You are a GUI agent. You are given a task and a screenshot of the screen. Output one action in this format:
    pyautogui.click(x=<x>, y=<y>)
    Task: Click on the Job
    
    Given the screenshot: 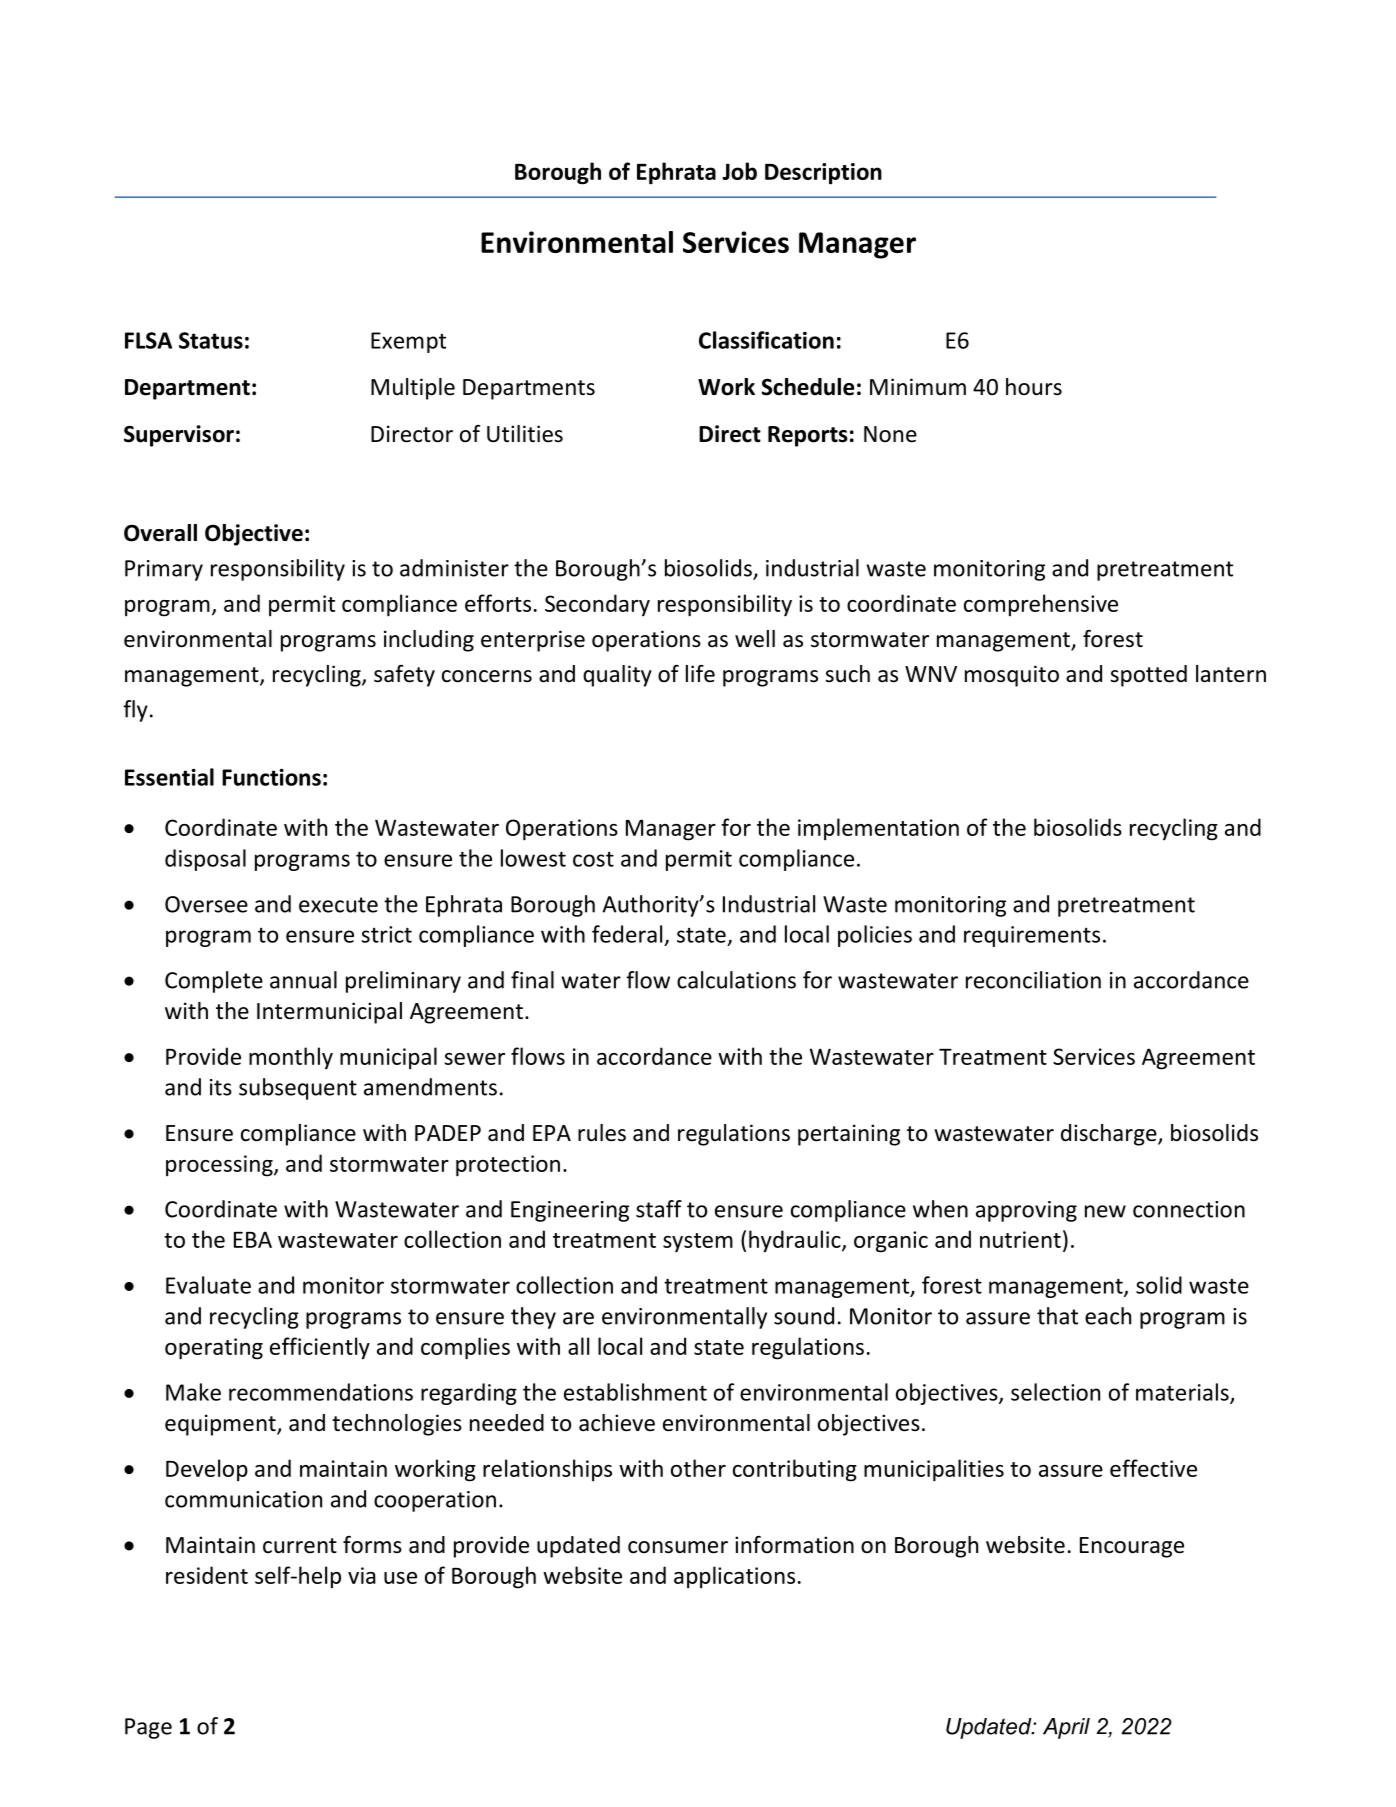 What is the action you would take?
    pyautogui.click(x=739, y=171)
